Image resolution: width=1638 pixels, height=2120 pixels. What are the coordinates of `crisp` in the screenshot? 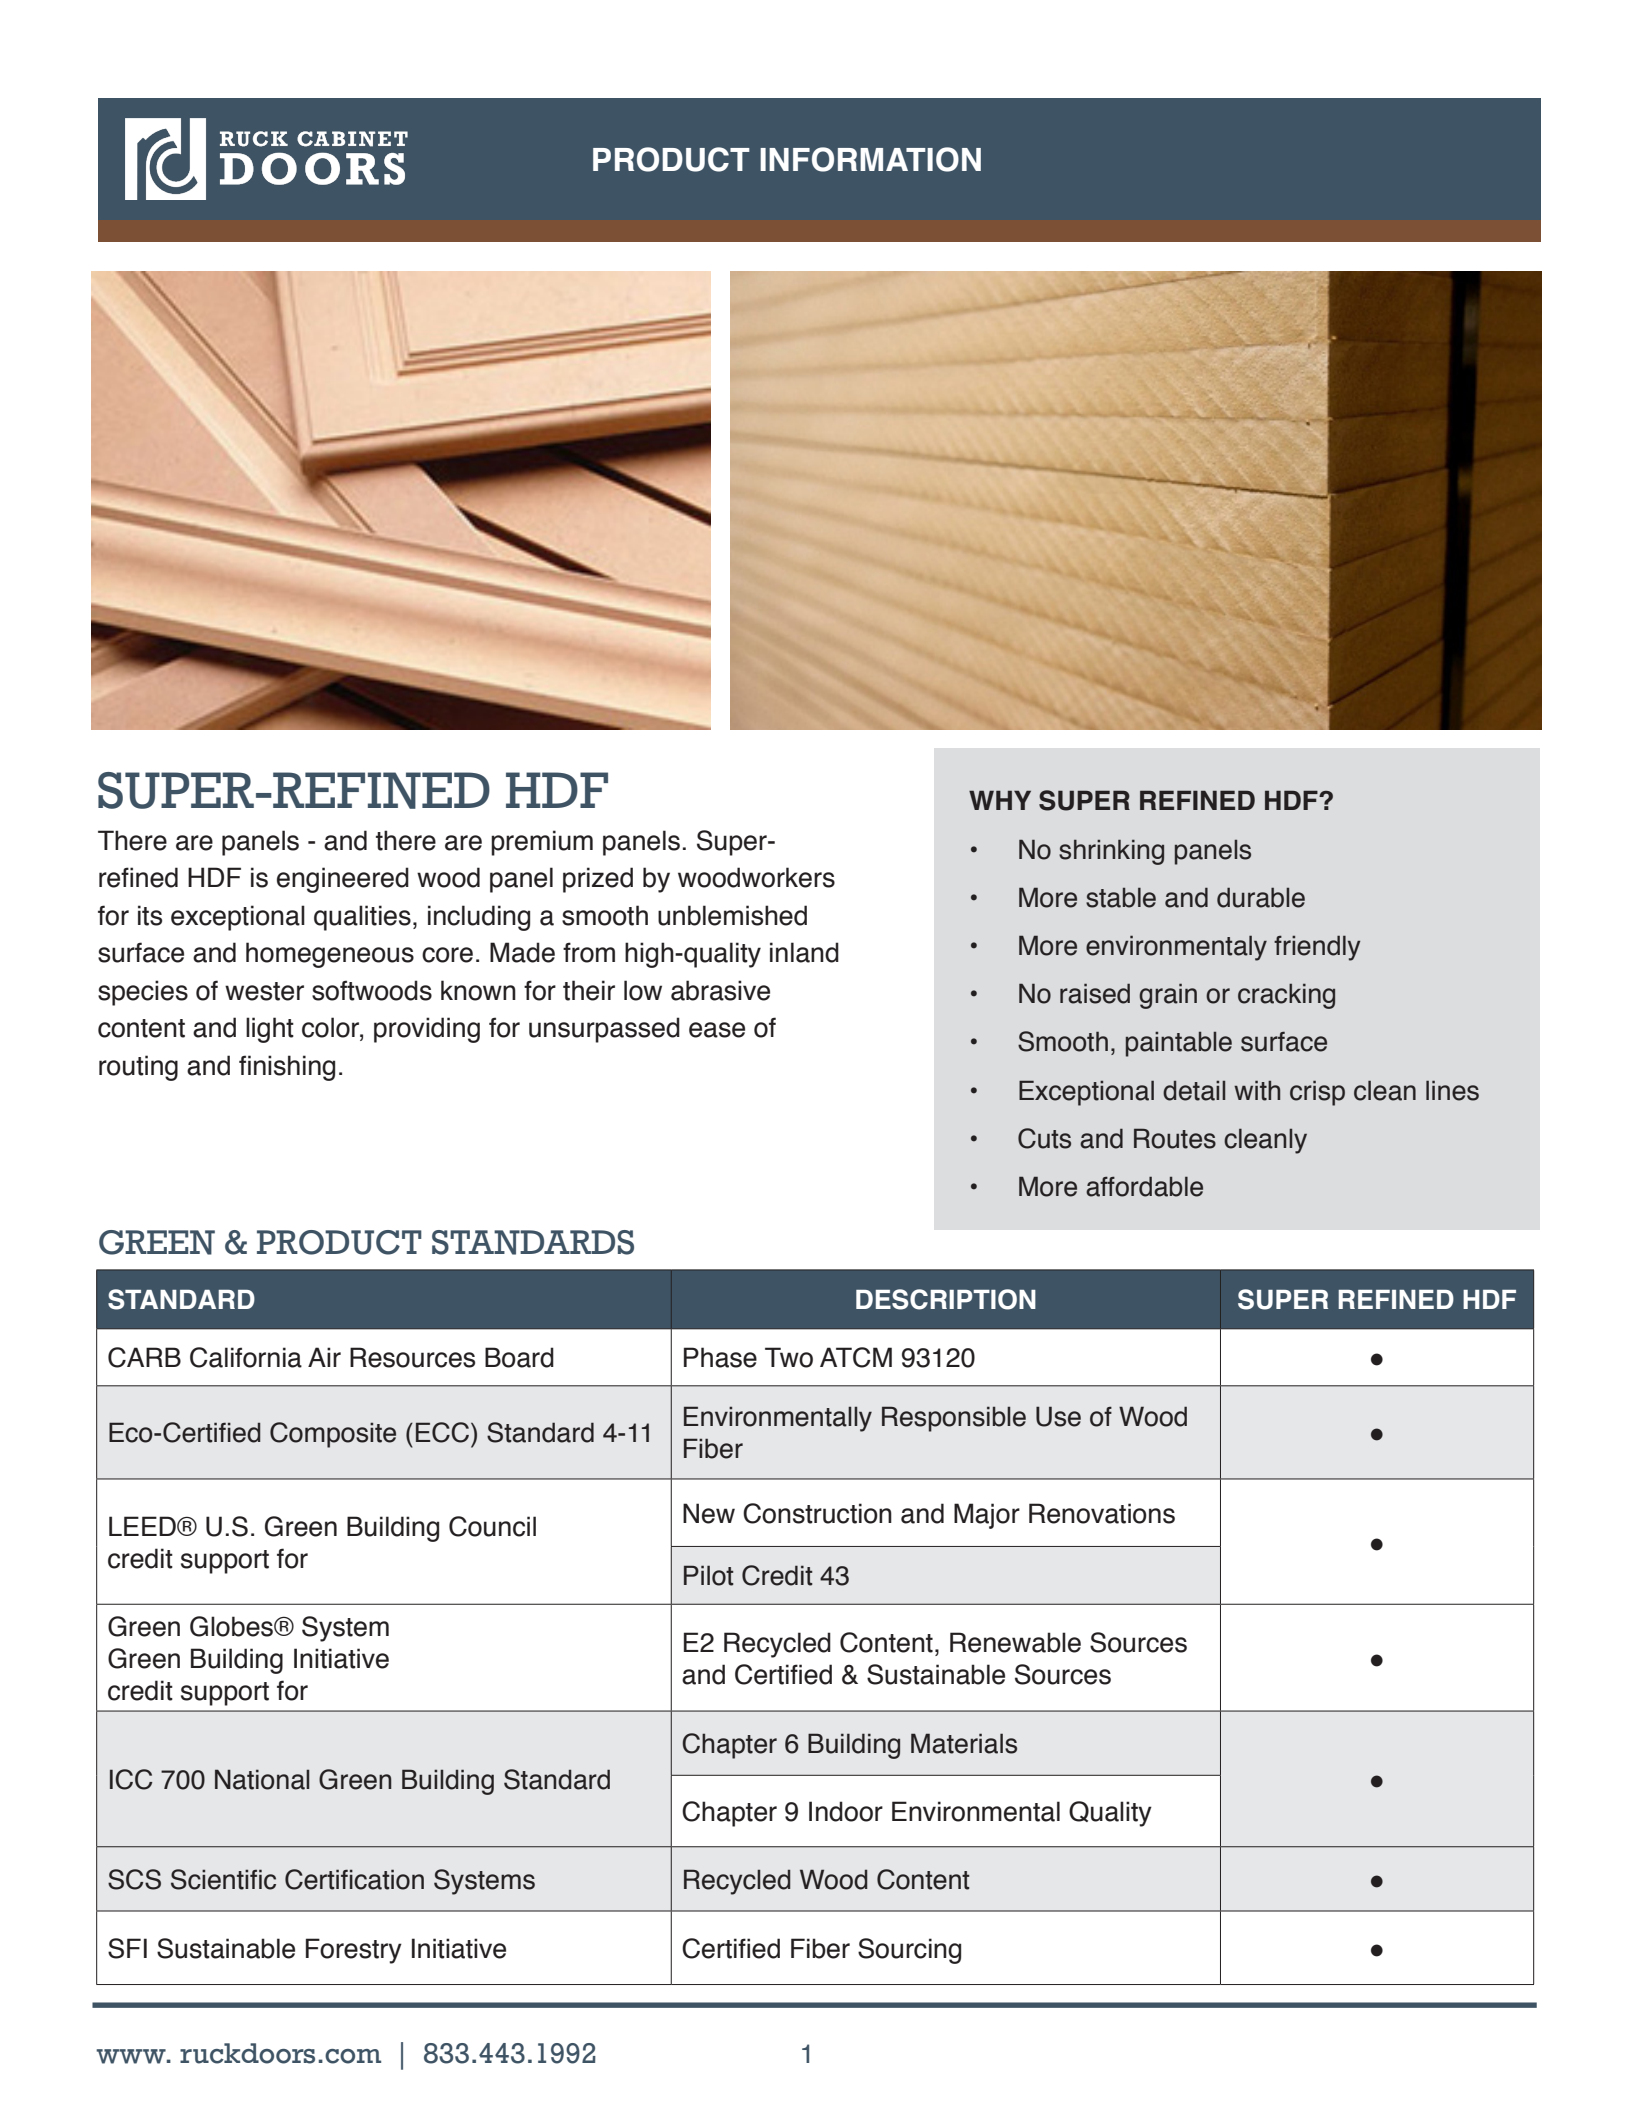 It's located at (1317, 1093).
